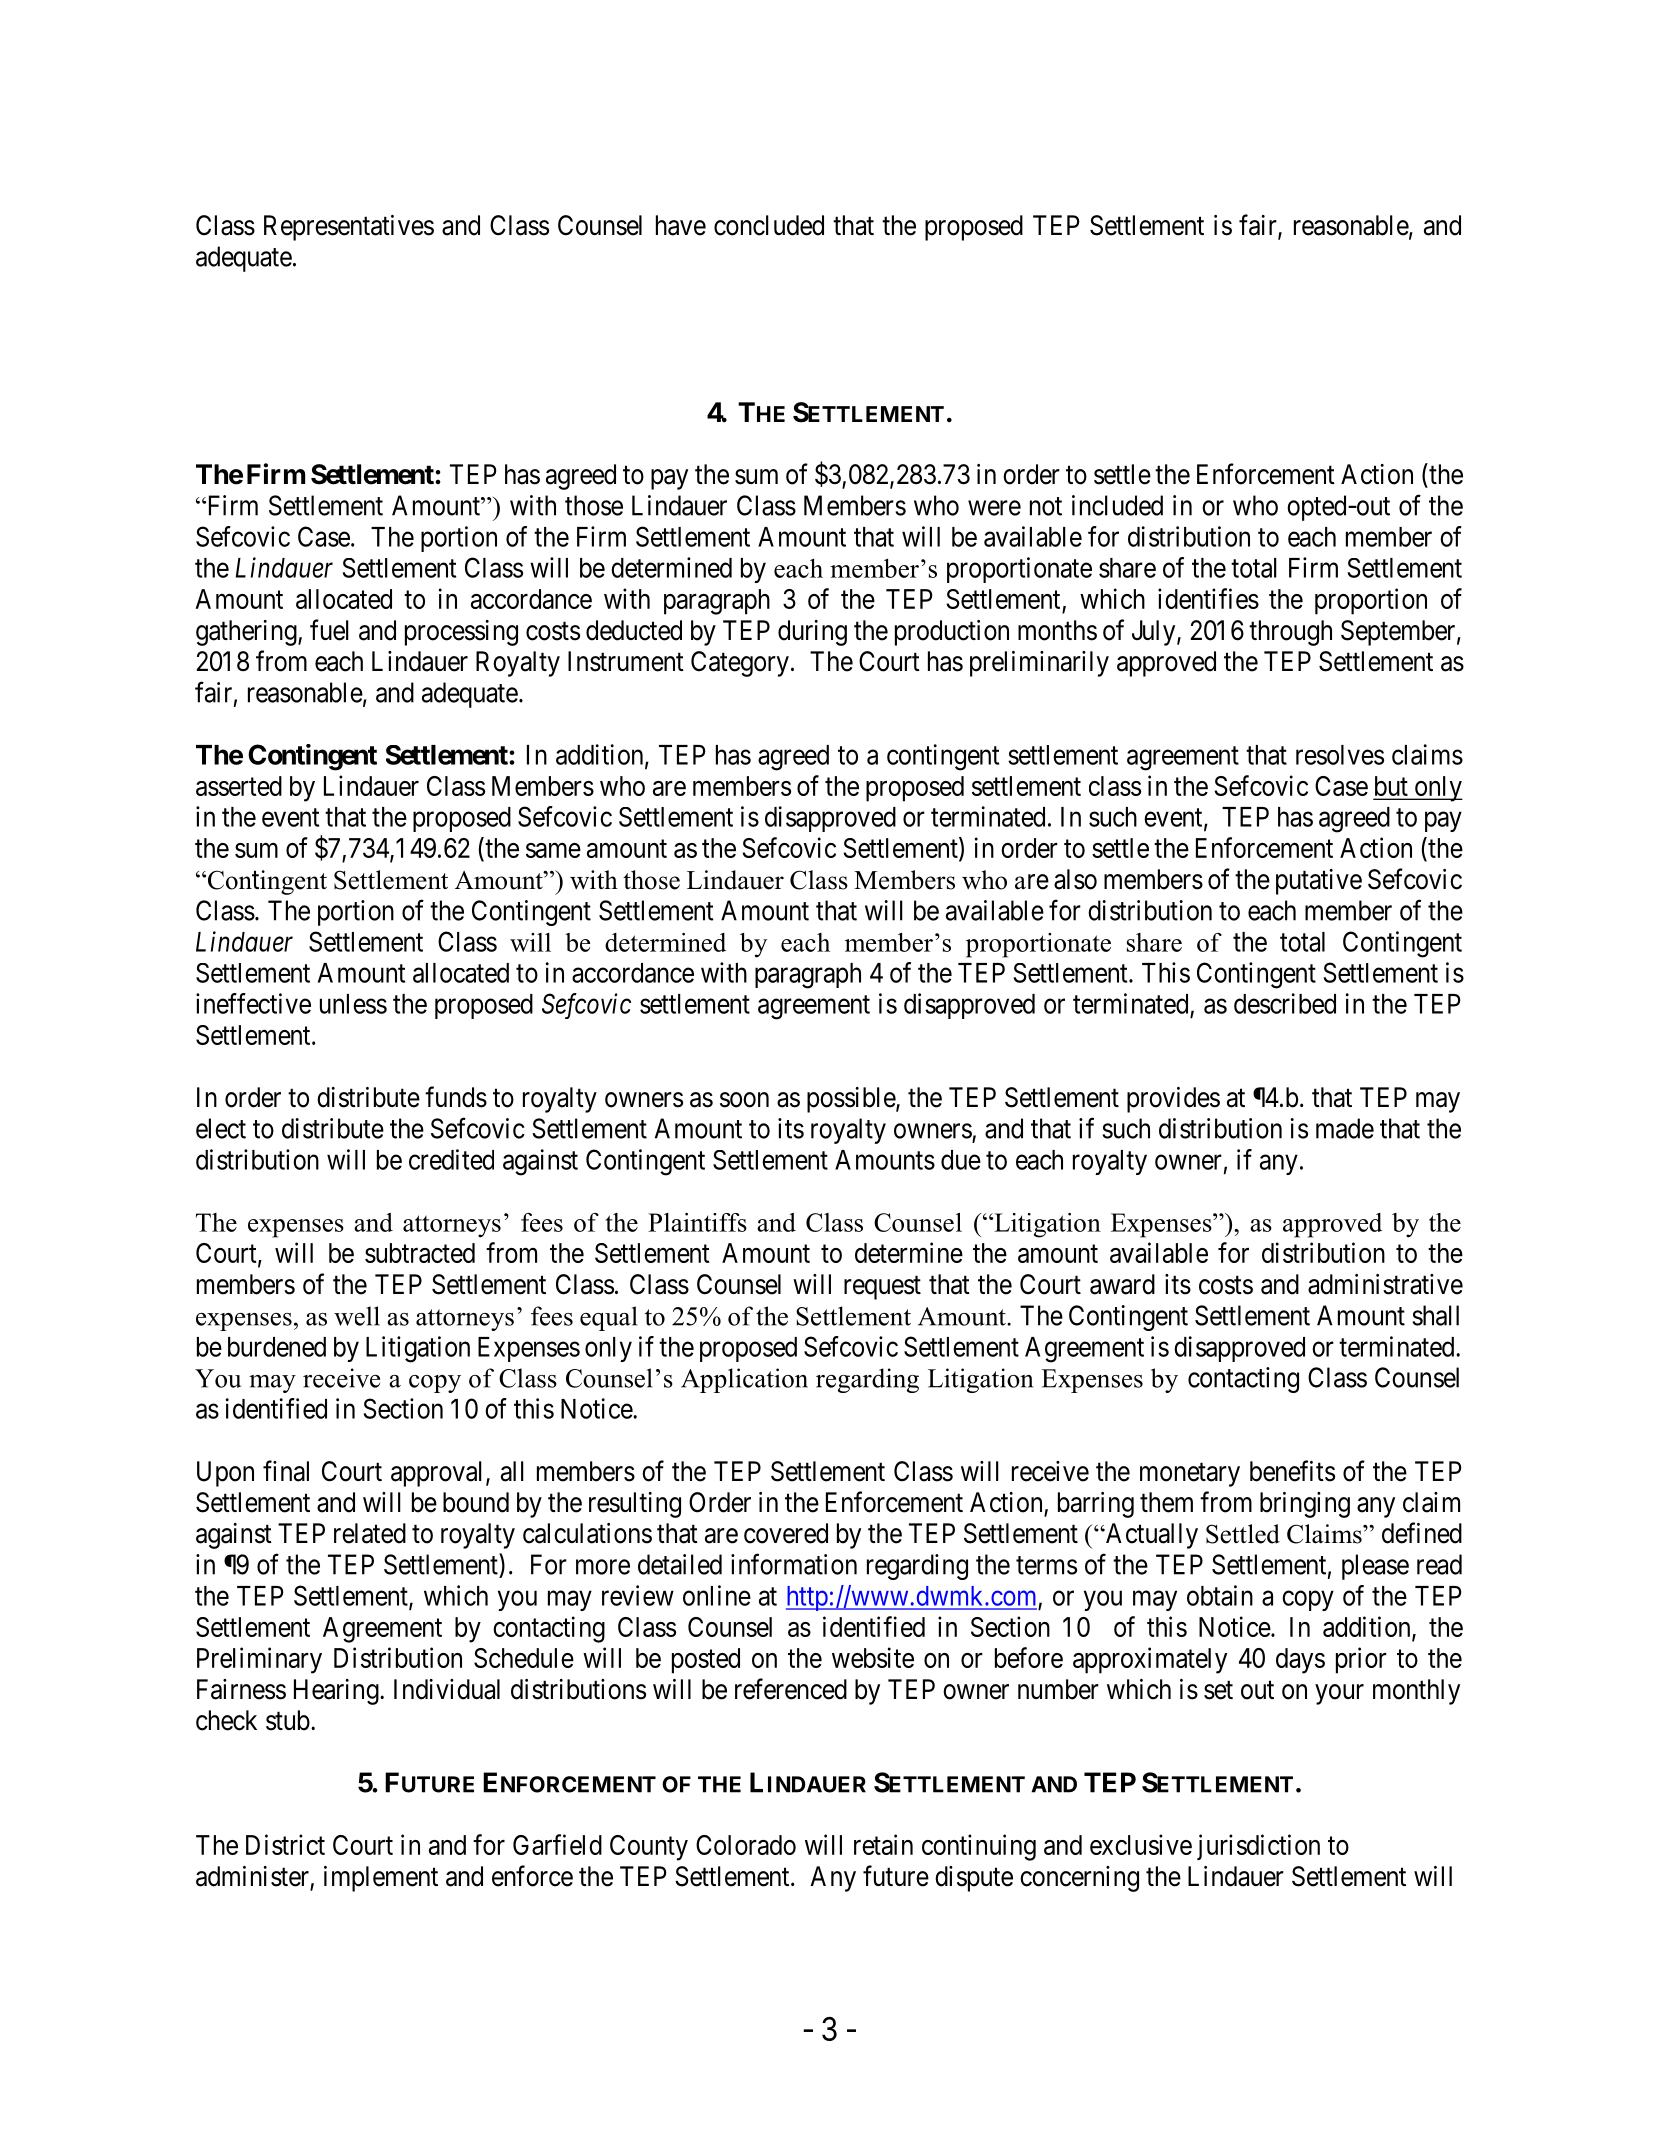 The height and width of the image is (2145, 1657). Describe the element at coordinates (357, 1316) in the image. I see `well` at that location.
